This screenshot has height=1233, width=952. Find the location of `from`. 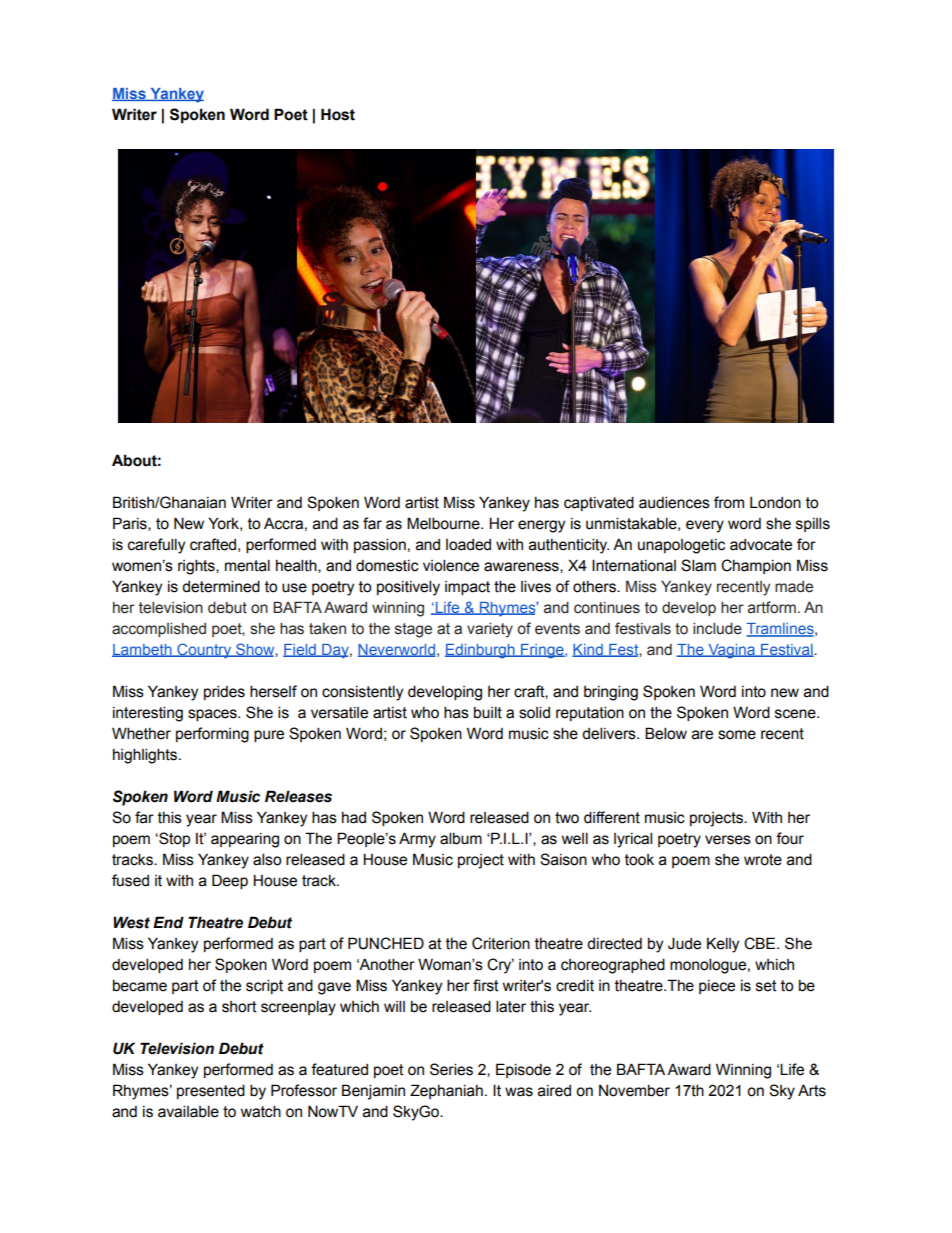

from is located at coordinates (729, 502).
